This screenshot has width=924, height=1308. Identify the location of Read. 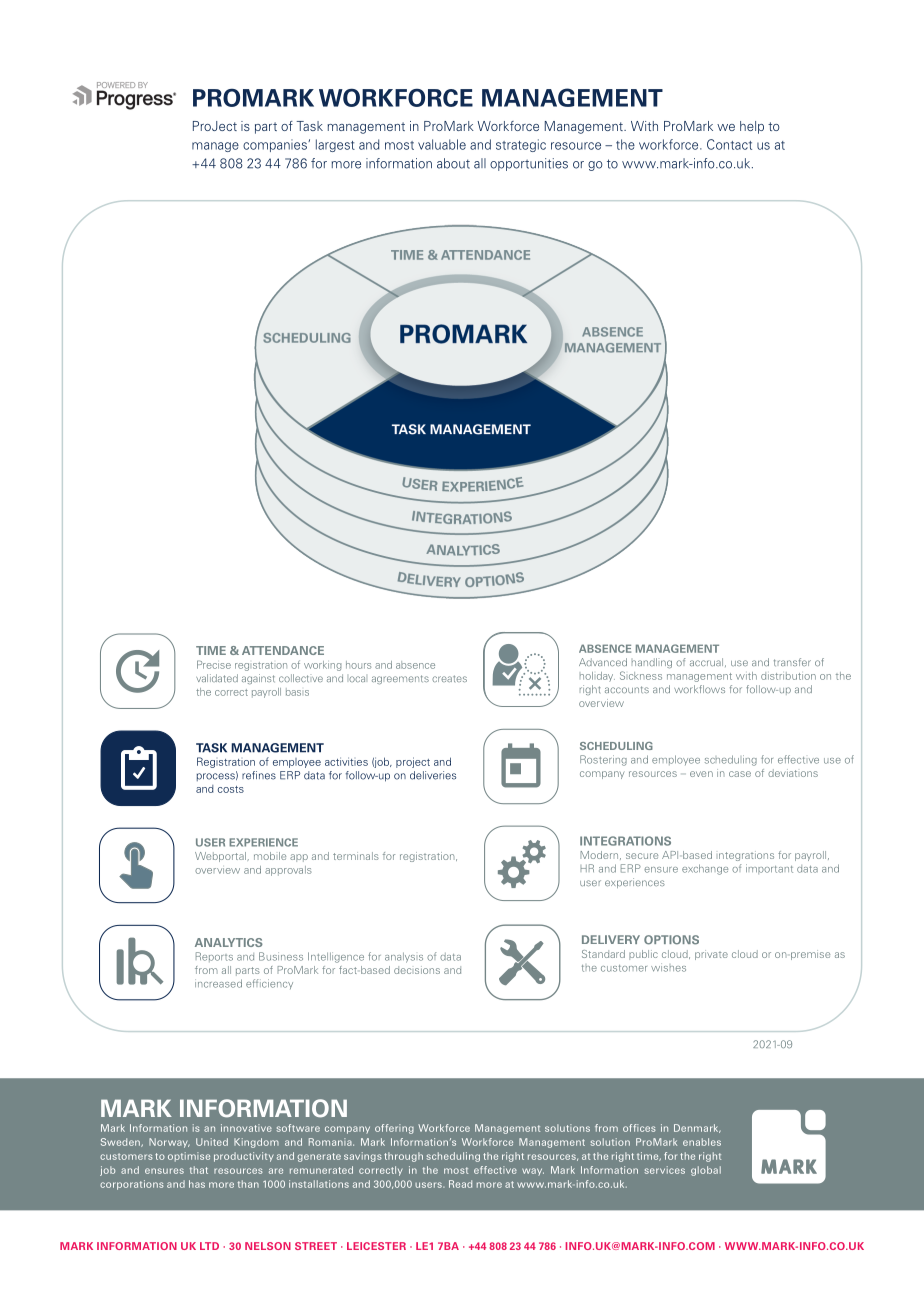
(460, 1184).
